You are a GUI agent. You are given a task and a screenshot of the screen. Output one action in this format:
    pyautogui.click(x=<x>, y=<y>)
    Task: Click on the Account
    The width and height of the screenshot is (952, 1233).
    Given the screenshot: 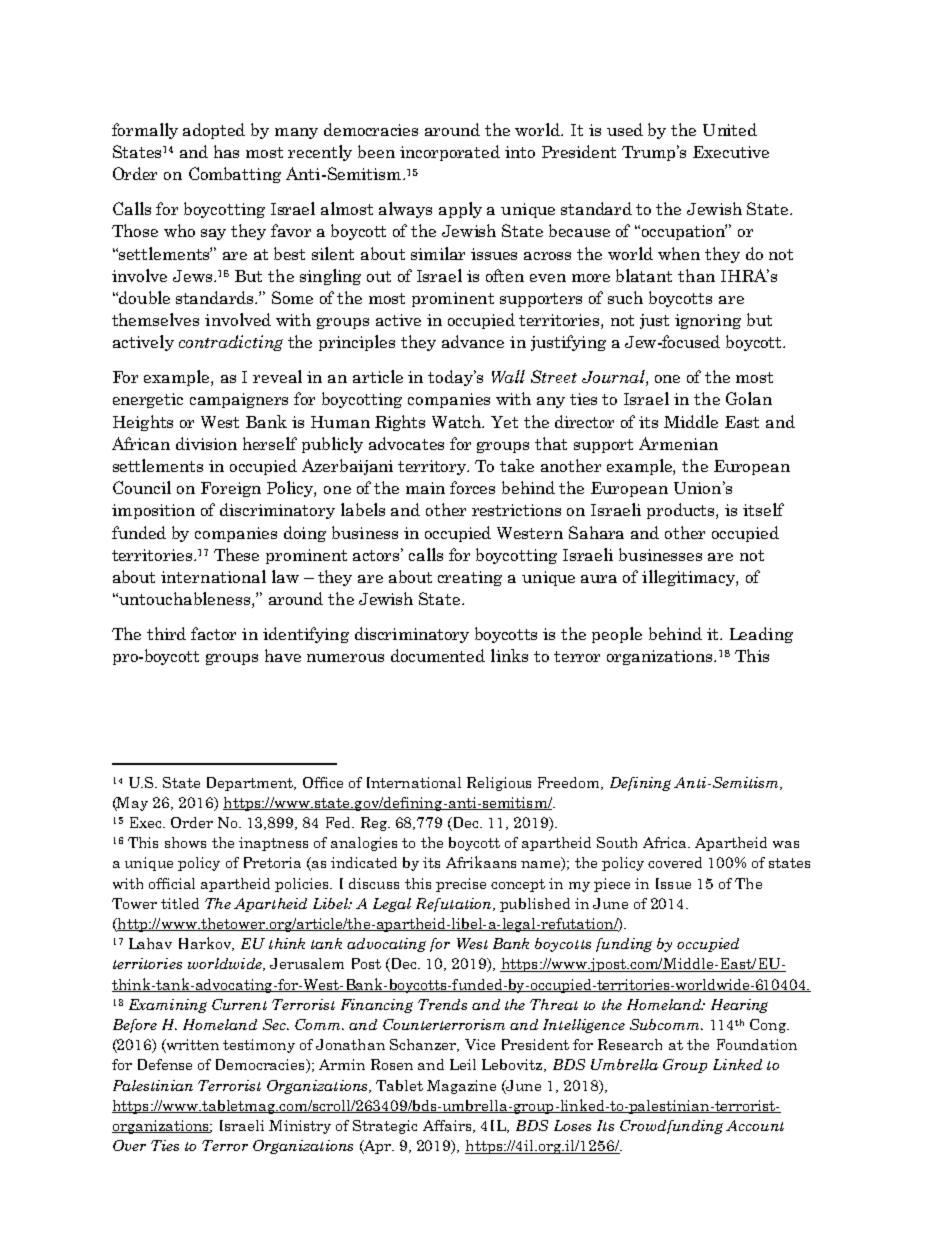 What is the action you would take?
    pyautogui.click(x=755, y=1125)
